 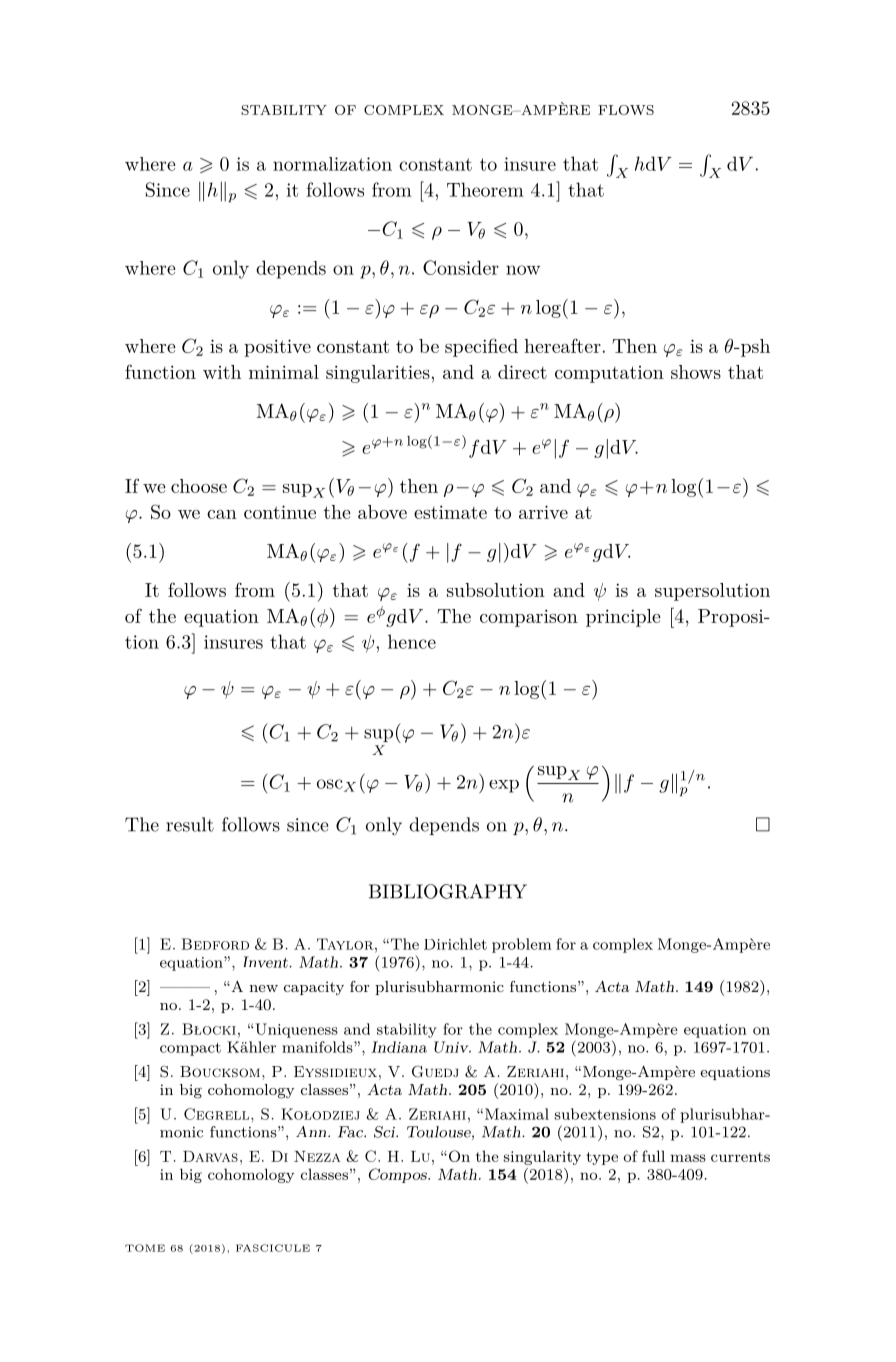 I want to click on FLOWS, so click(x=626, y=110).
